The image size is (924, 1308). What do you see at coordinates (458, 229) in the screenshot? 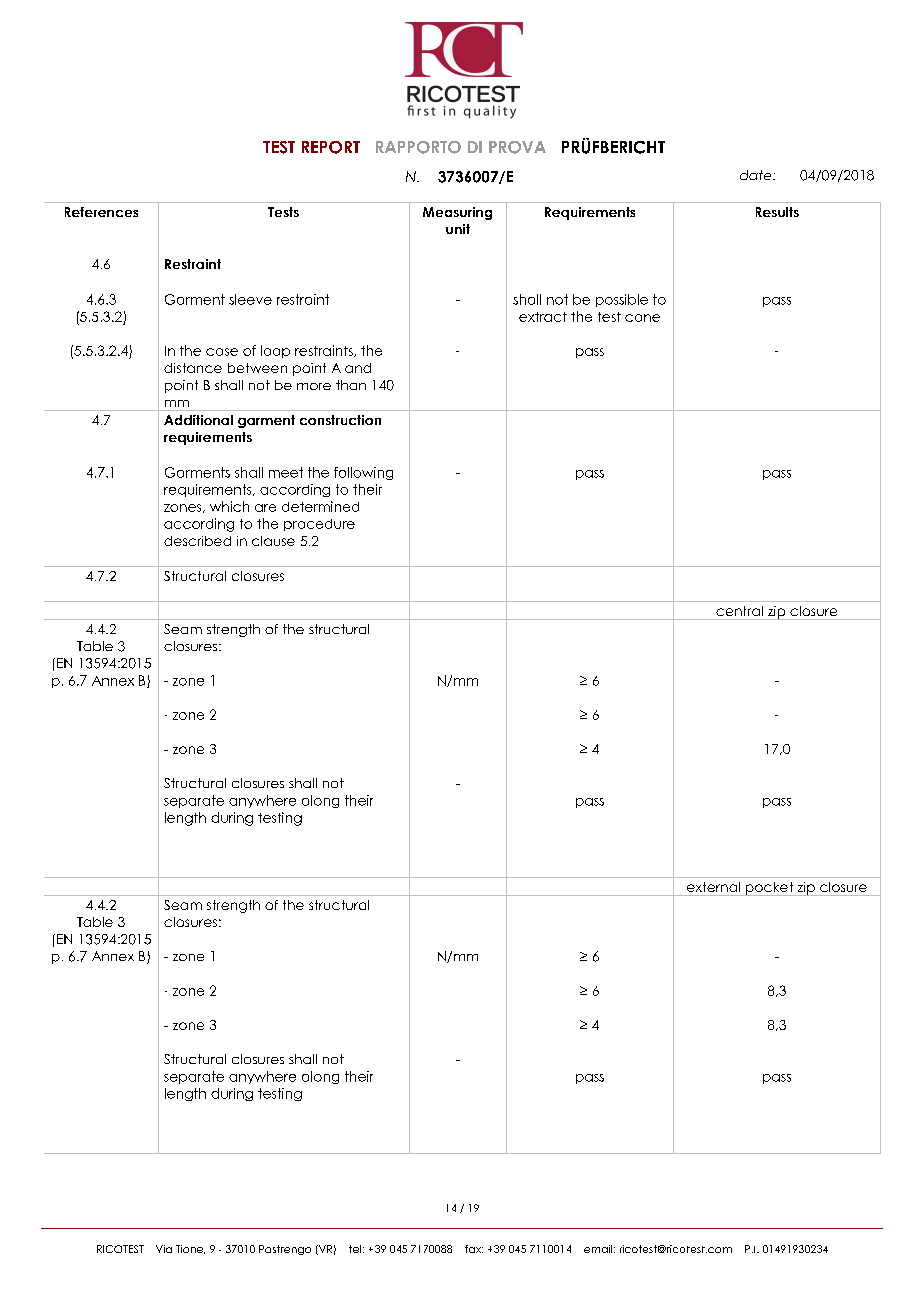
I see `unit` at bounding box center [458, 229].
